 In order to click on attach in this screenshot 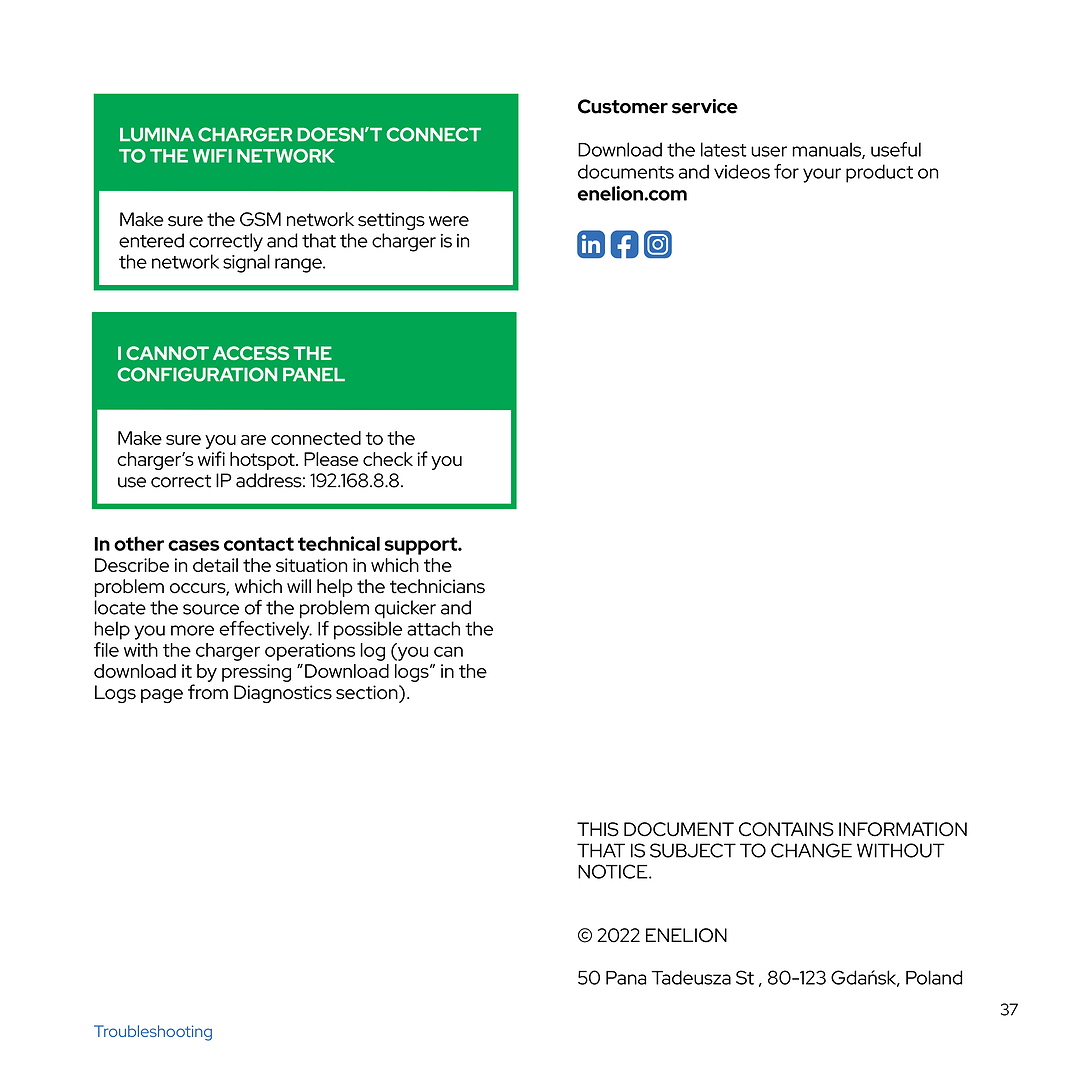, I will do `click(433, 628)`.
